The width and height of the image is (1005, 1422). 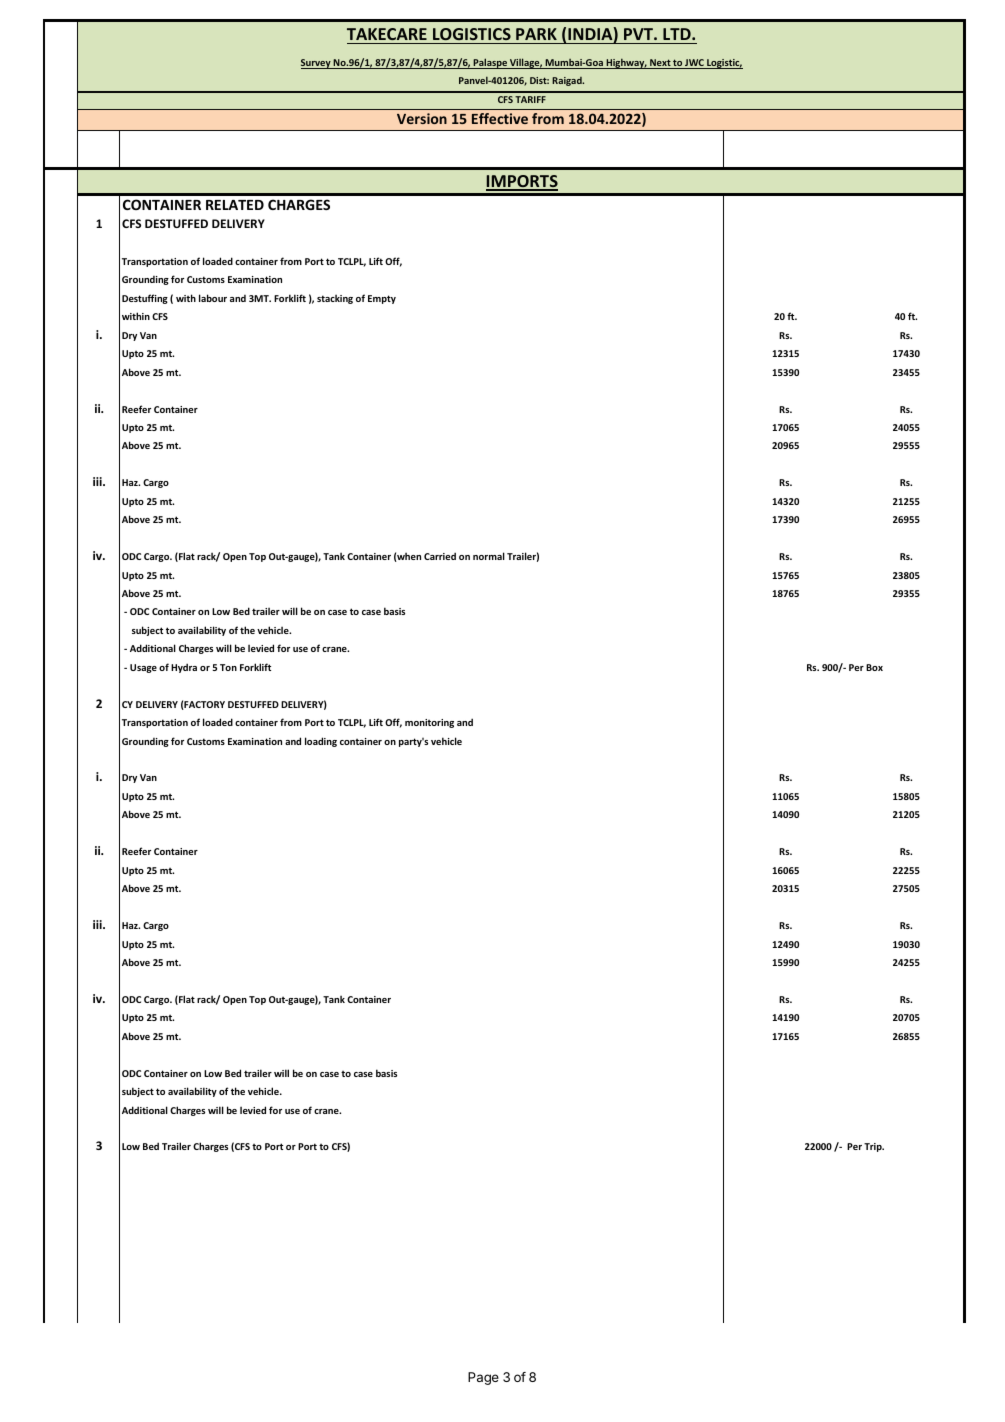 I want to click on Ton, so click(x=228, y=667).
